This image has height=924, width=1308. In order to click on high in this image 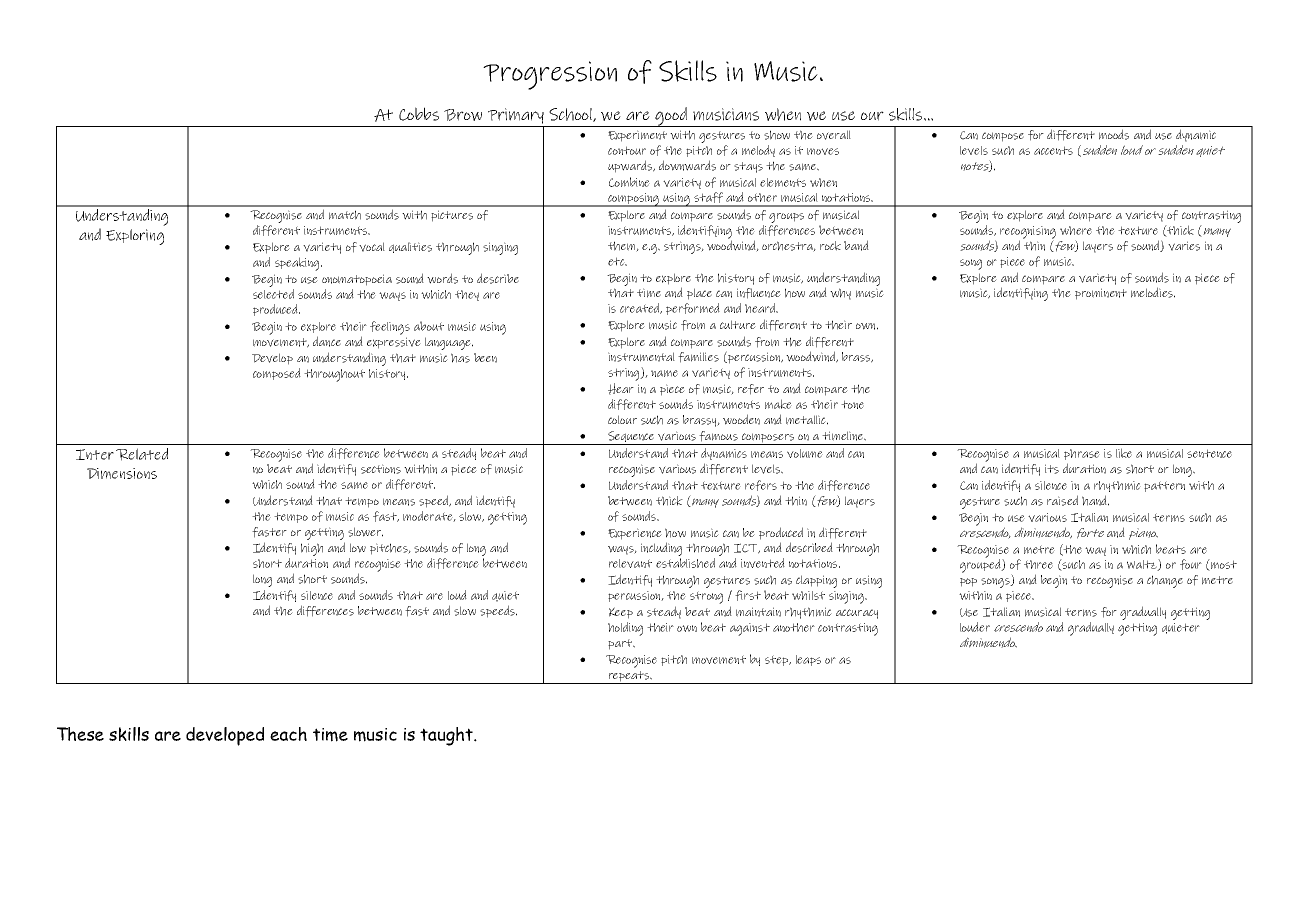, I will do `click(312, 549)`.
